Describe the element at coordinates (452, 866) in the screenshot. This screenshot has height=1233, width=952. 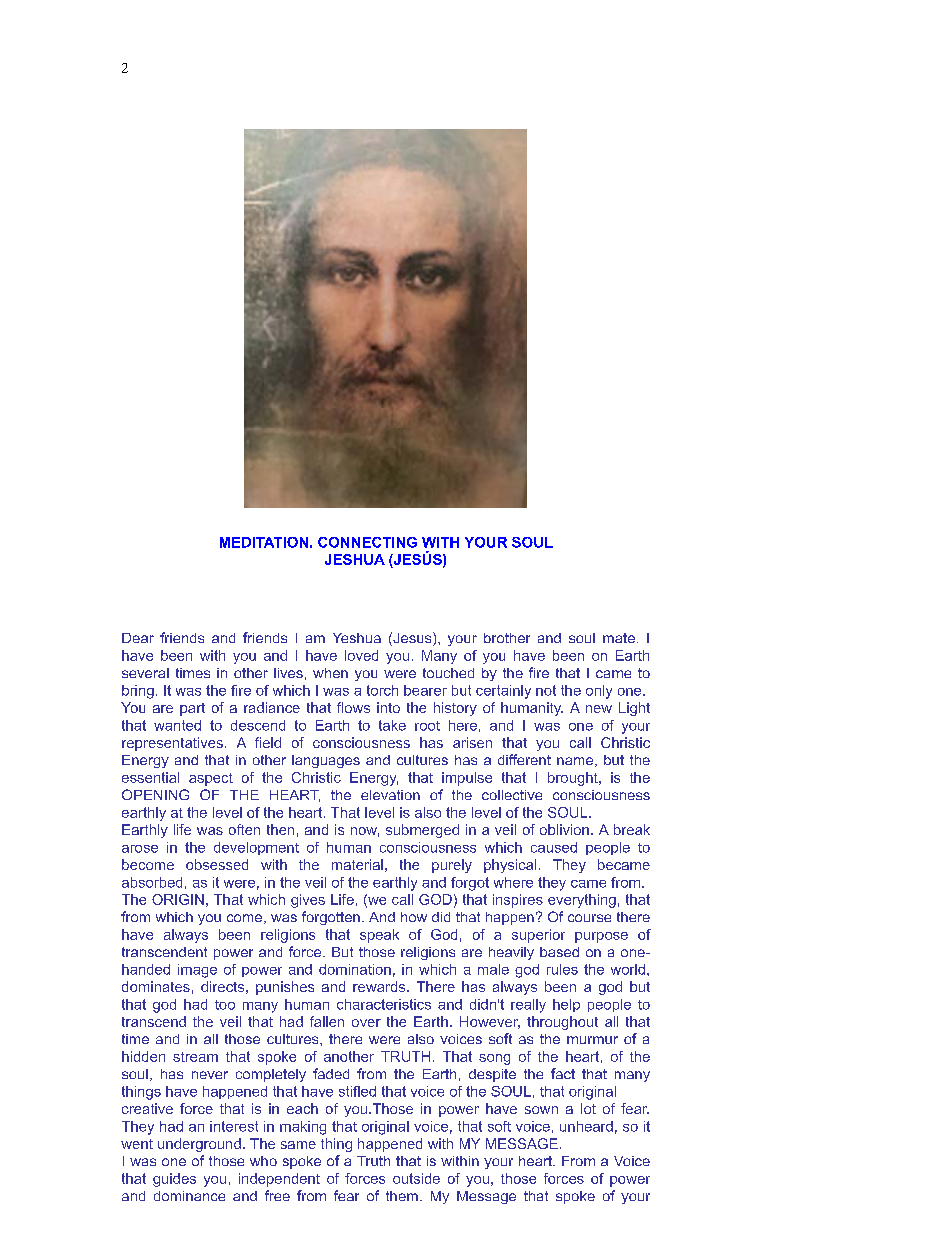
I see `purely` at that location.
